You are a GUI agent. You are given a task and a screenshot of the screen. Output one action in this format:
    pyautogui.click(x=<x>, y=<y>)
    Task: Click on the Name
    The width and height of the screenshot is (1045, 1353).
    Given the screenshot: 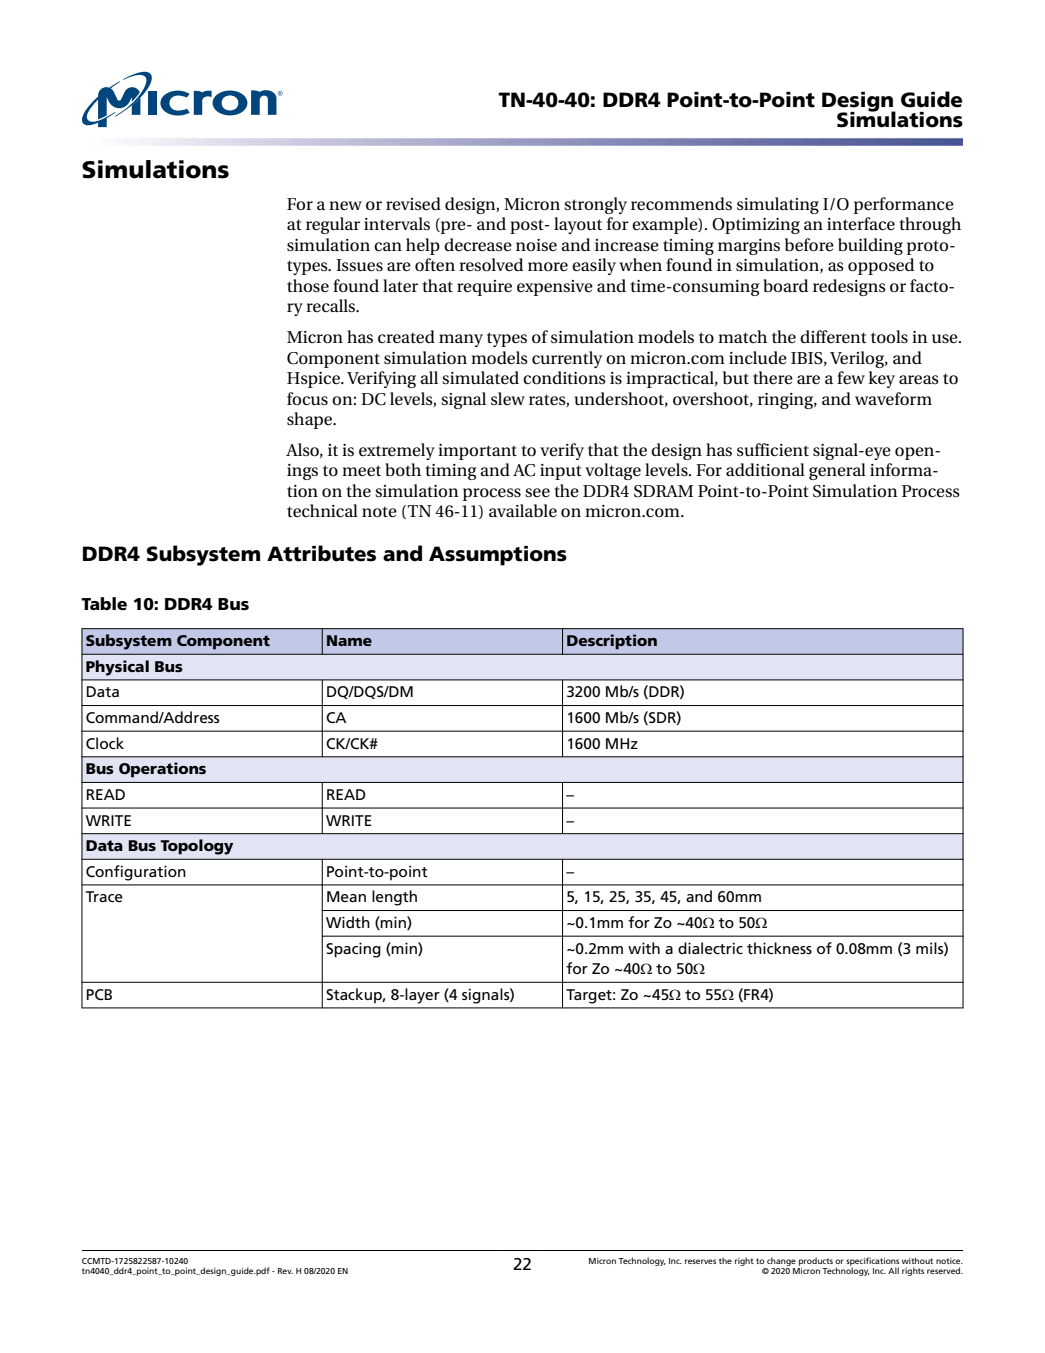 What is the action you would take?
    pyautogui.click(x=349, y=640)
